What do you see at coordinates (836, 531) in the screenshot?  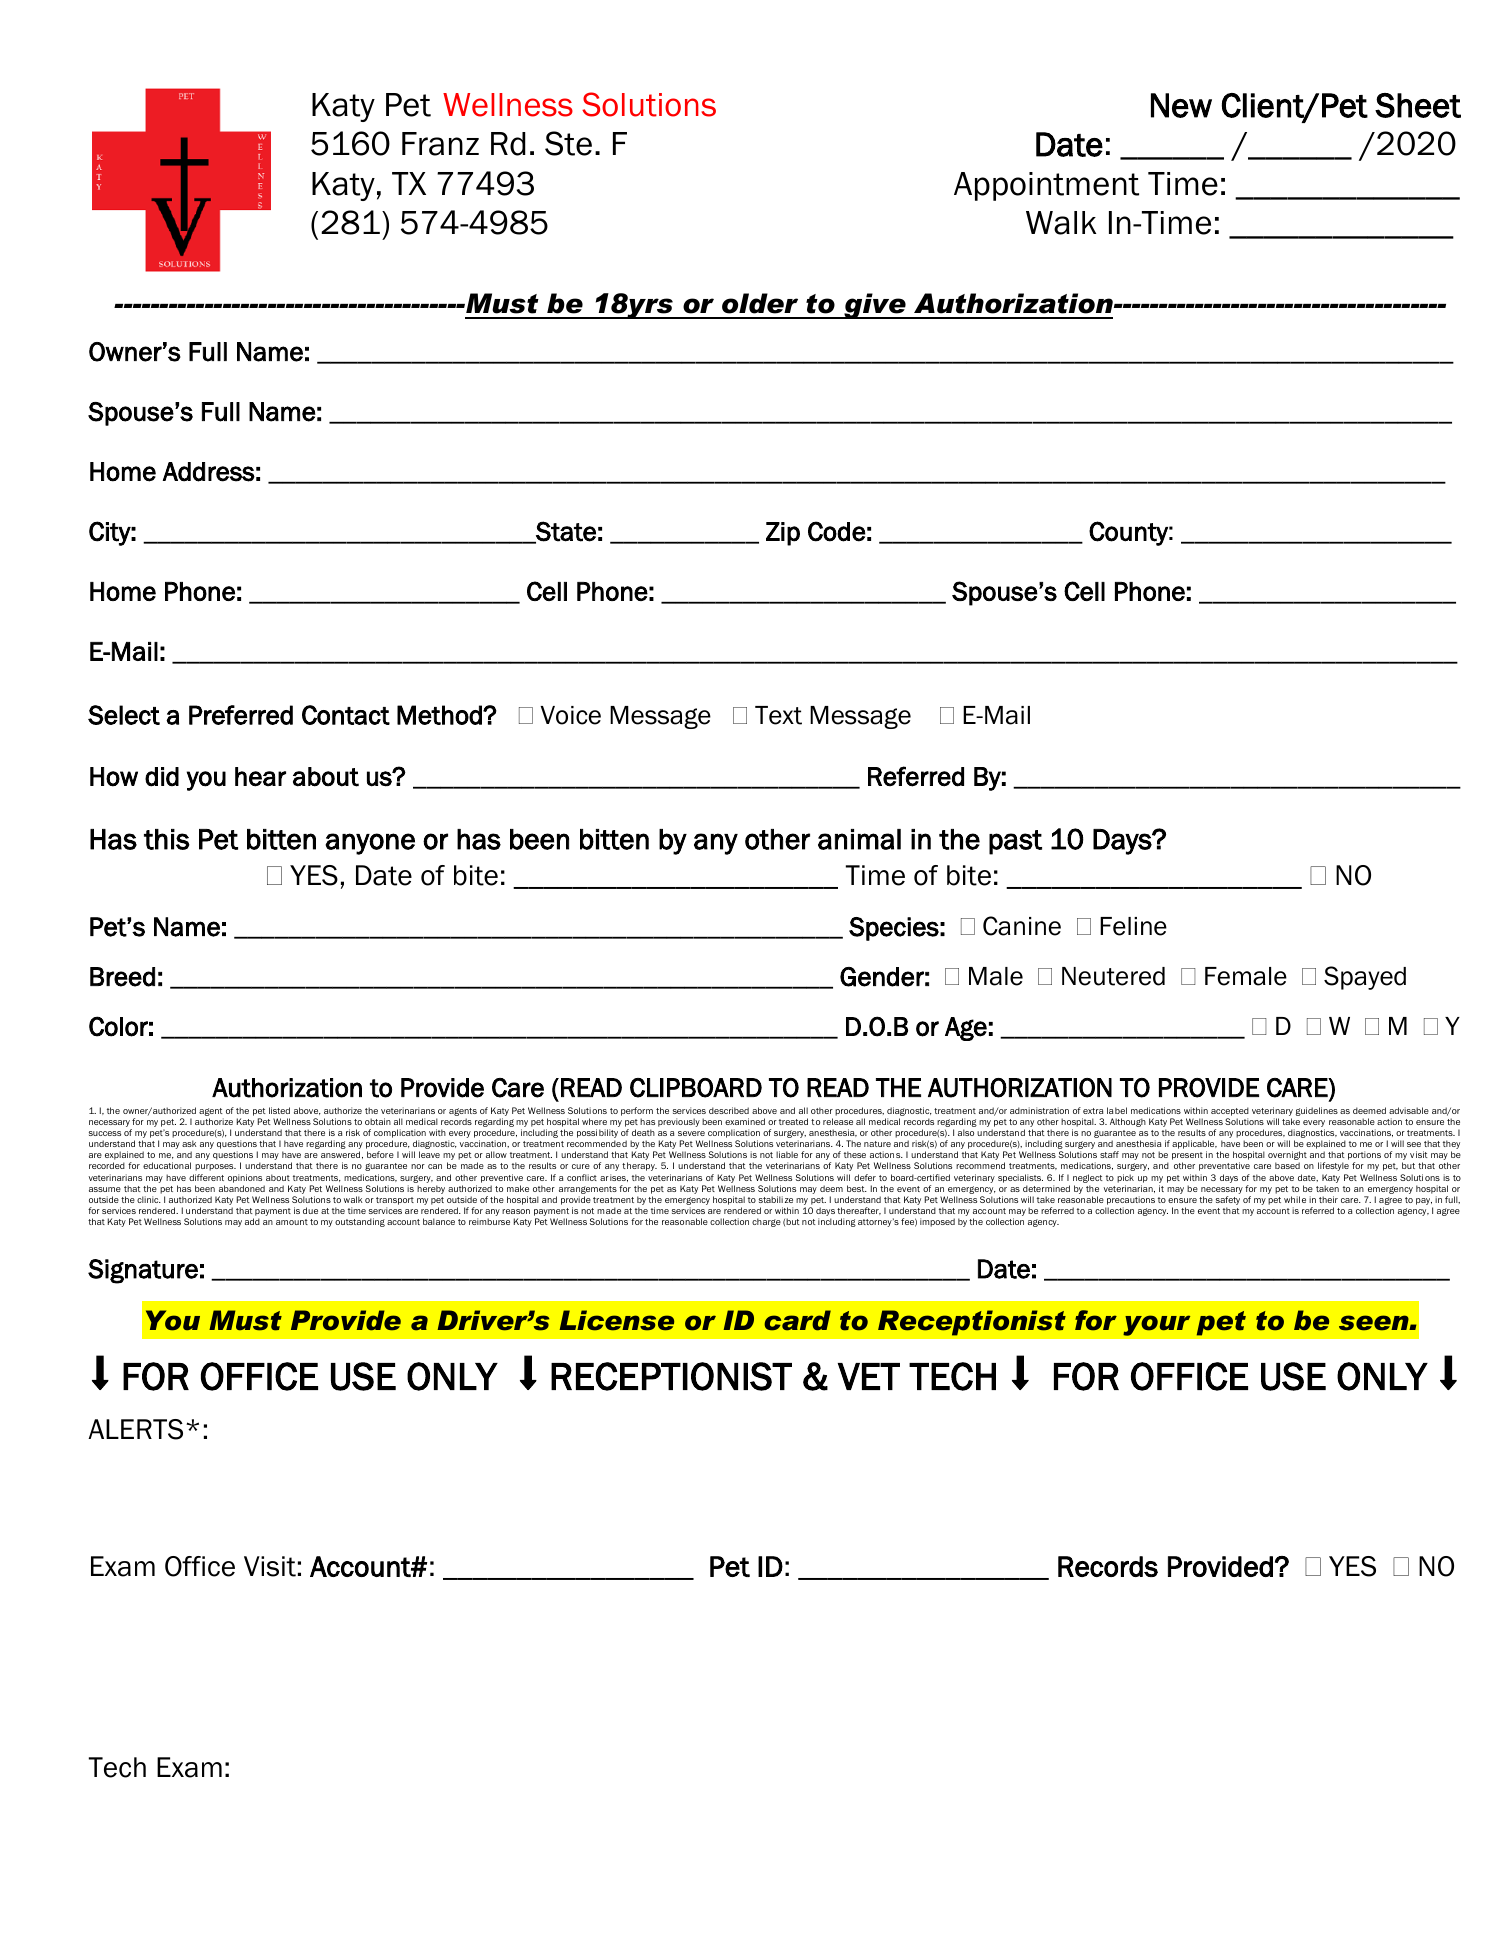 I see `Code` at bounding box center [836, 531].
